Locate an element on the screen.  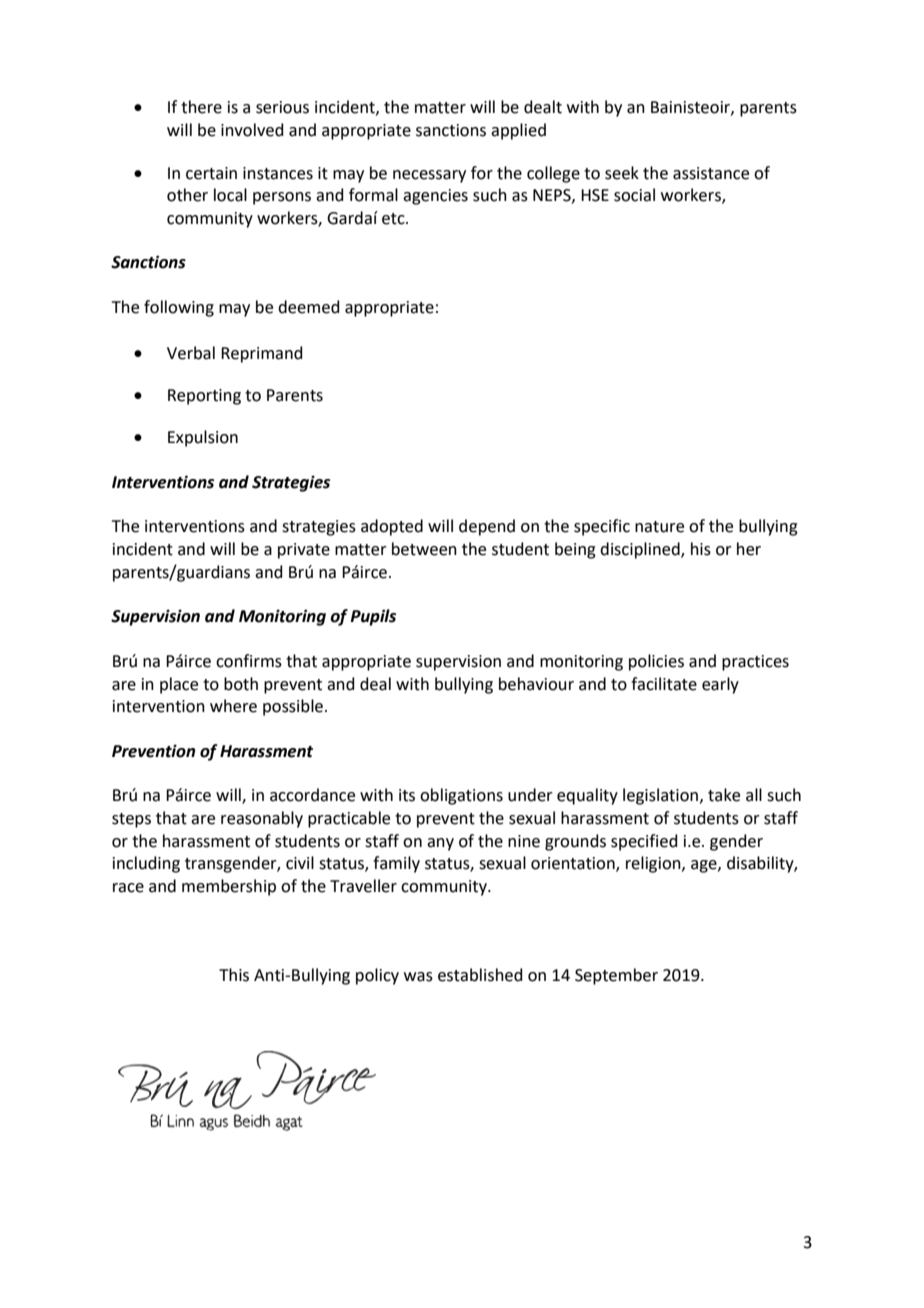
private is located at coordinates (304, 551).
